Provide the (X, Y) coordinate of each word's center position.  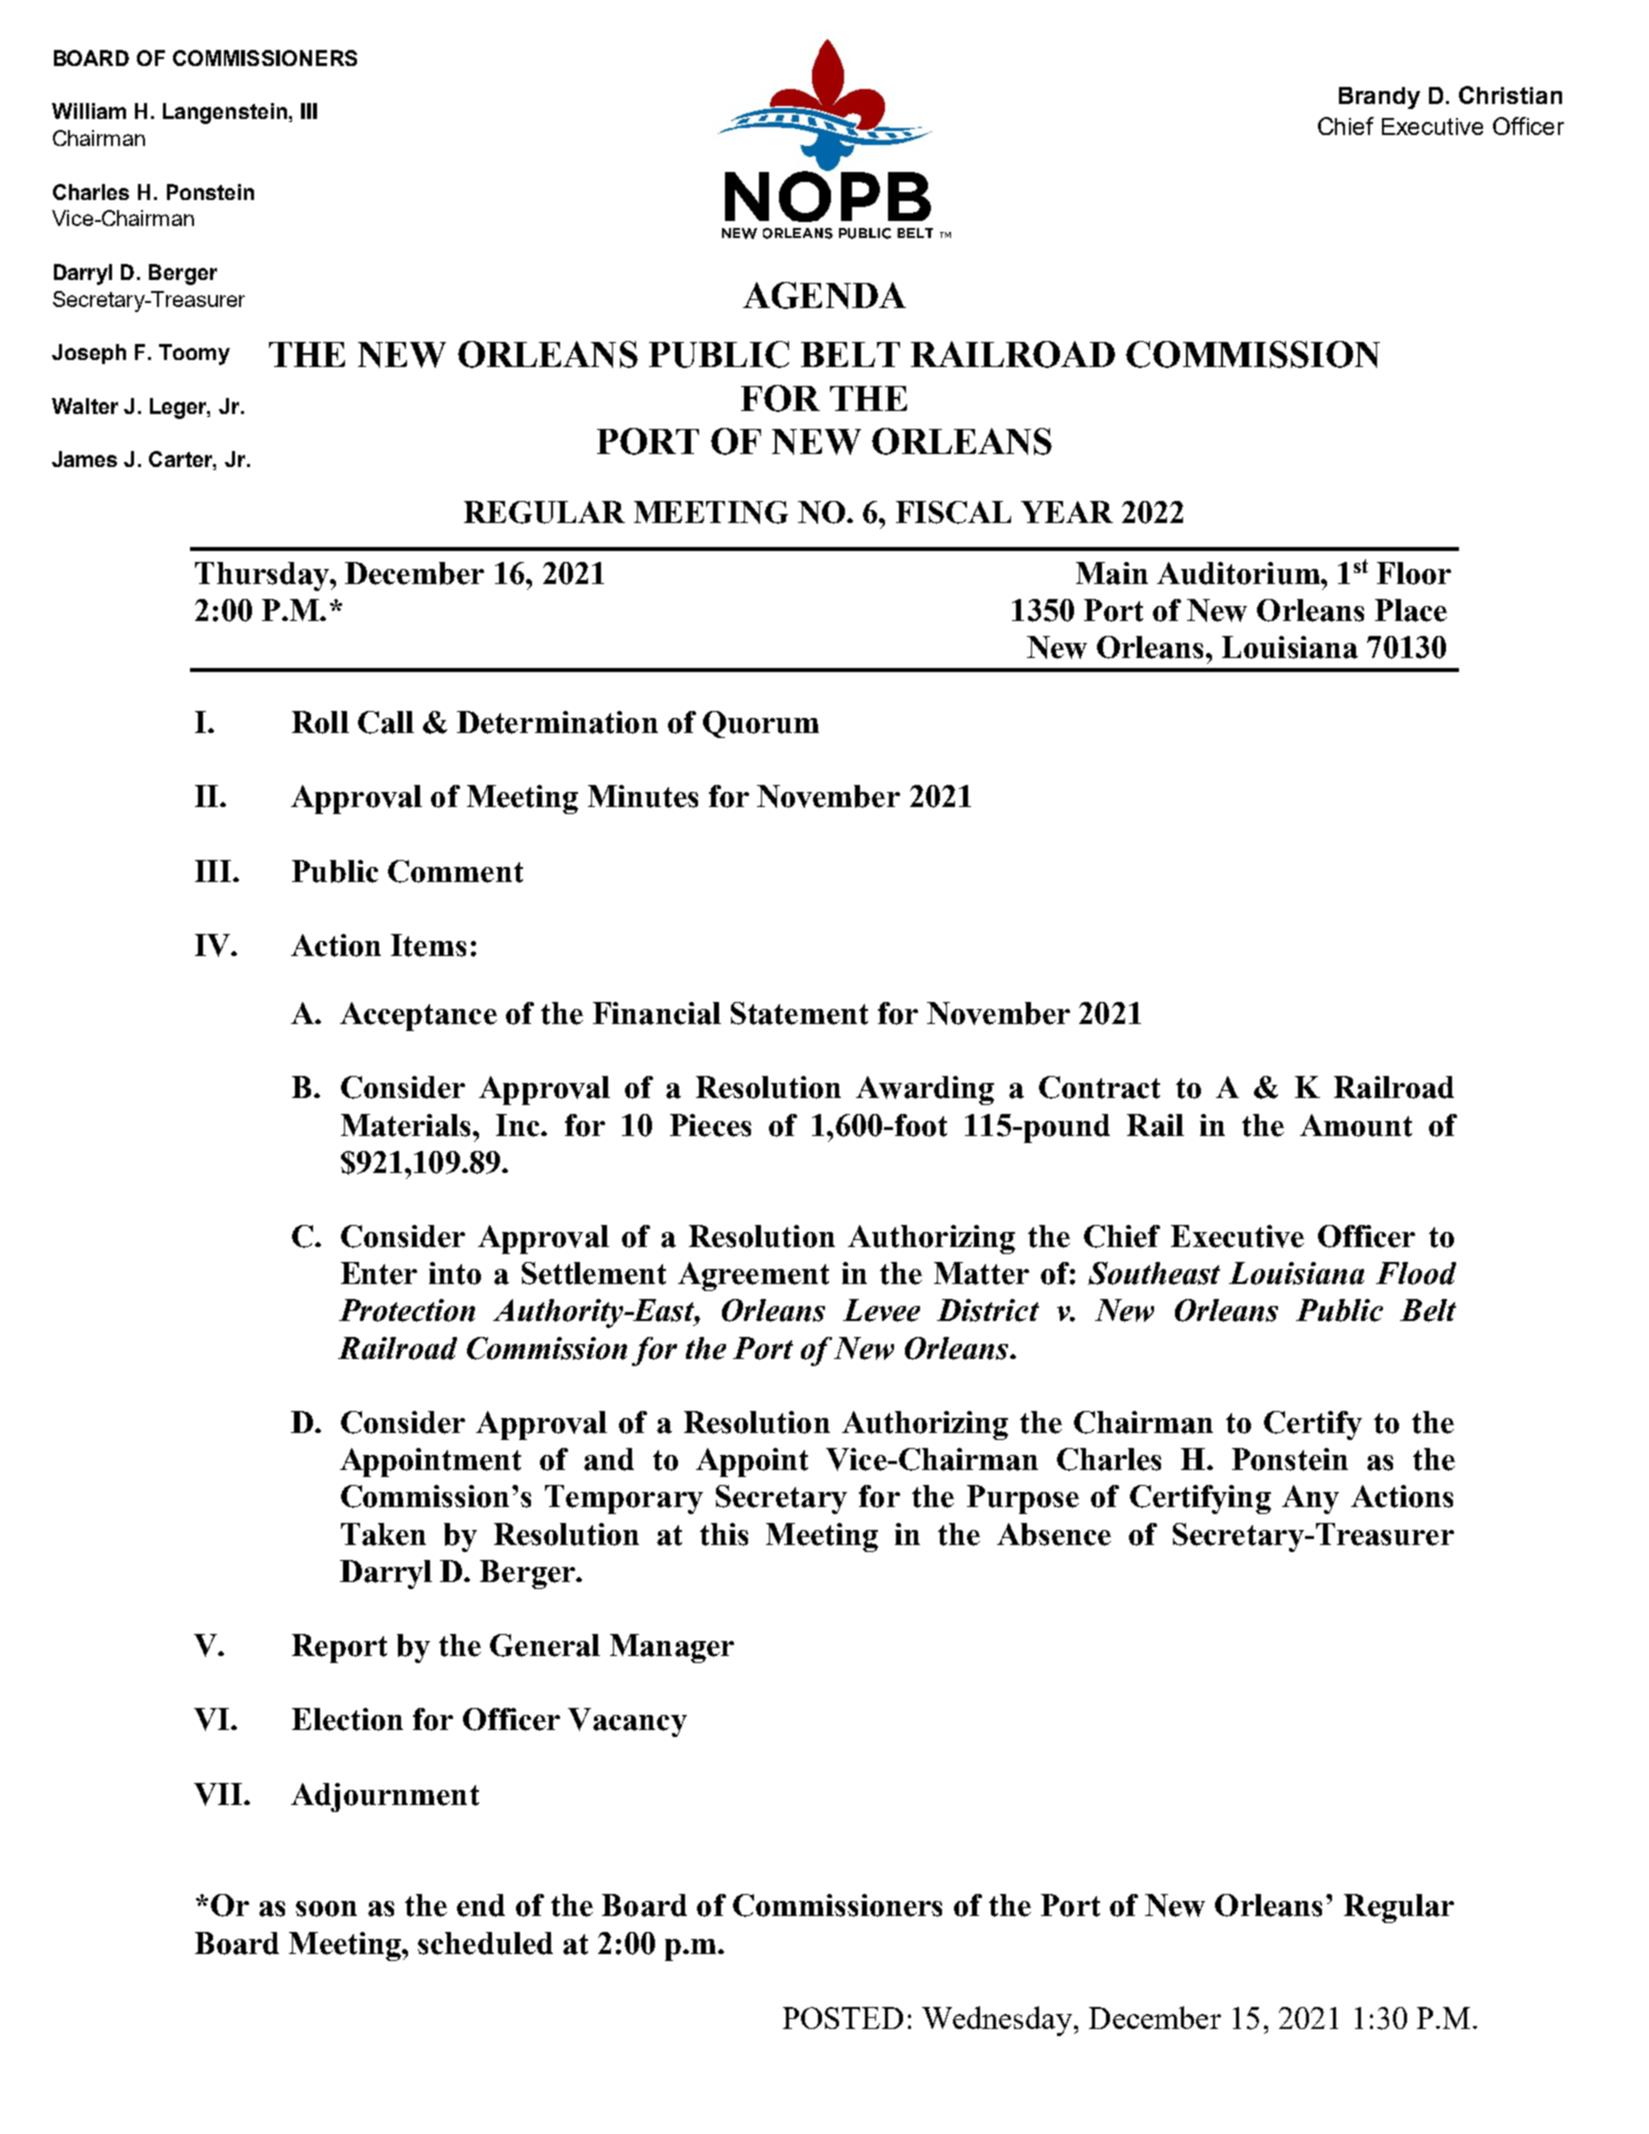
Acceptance (418, 1016)
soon (326, 1909)
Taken (383, 1534)
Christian (1510, 95)
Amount (1356, 1125)
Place (1411, 610)
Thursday (263, 576)
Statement (799, 1013)
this (724, 1534)
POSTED (843, 2018)
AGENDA (824, 295)
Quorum (761, 724)
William (89, 111)
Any (1310, 1499)
